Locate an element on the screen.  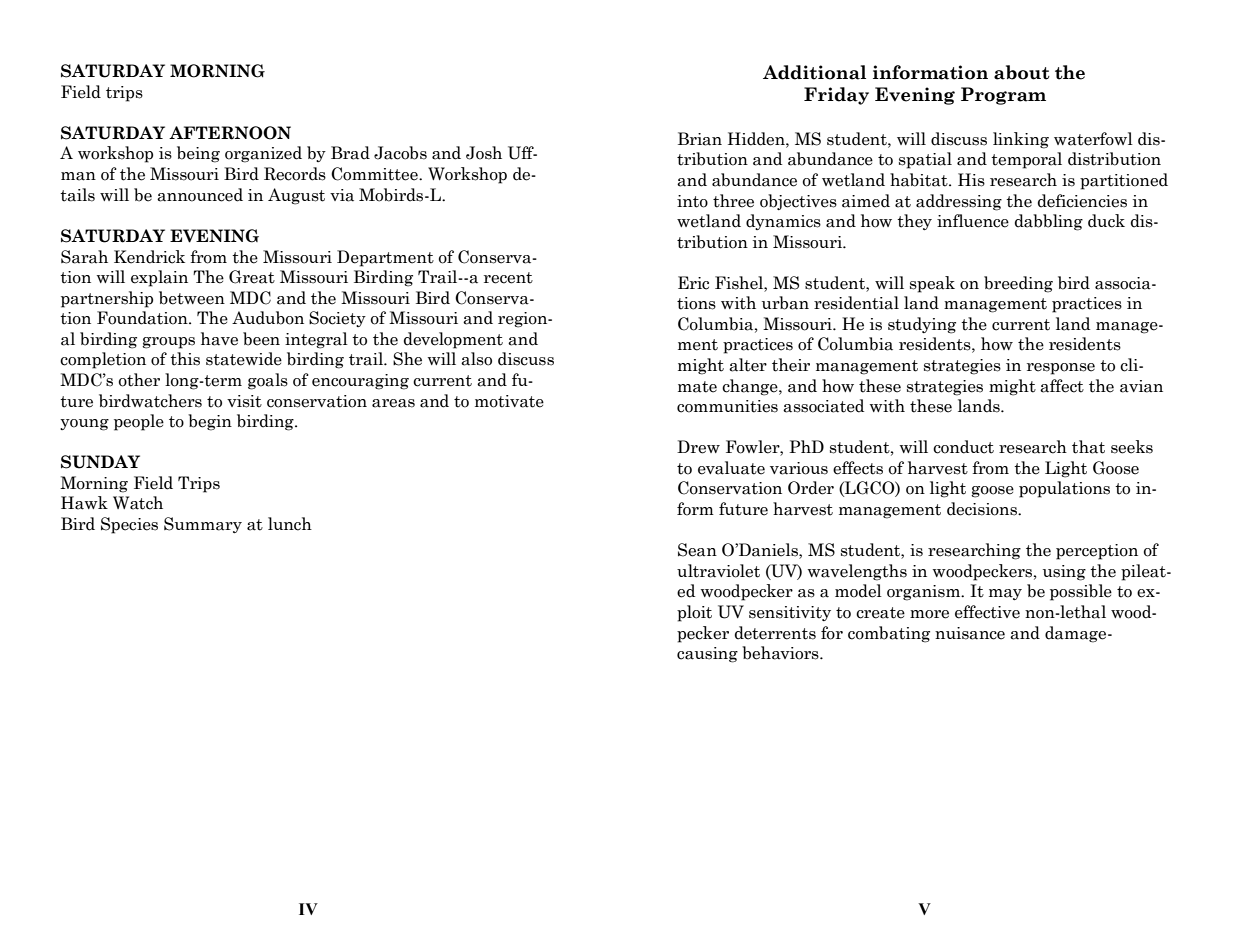
Great is located at coordinates (252, 277).
